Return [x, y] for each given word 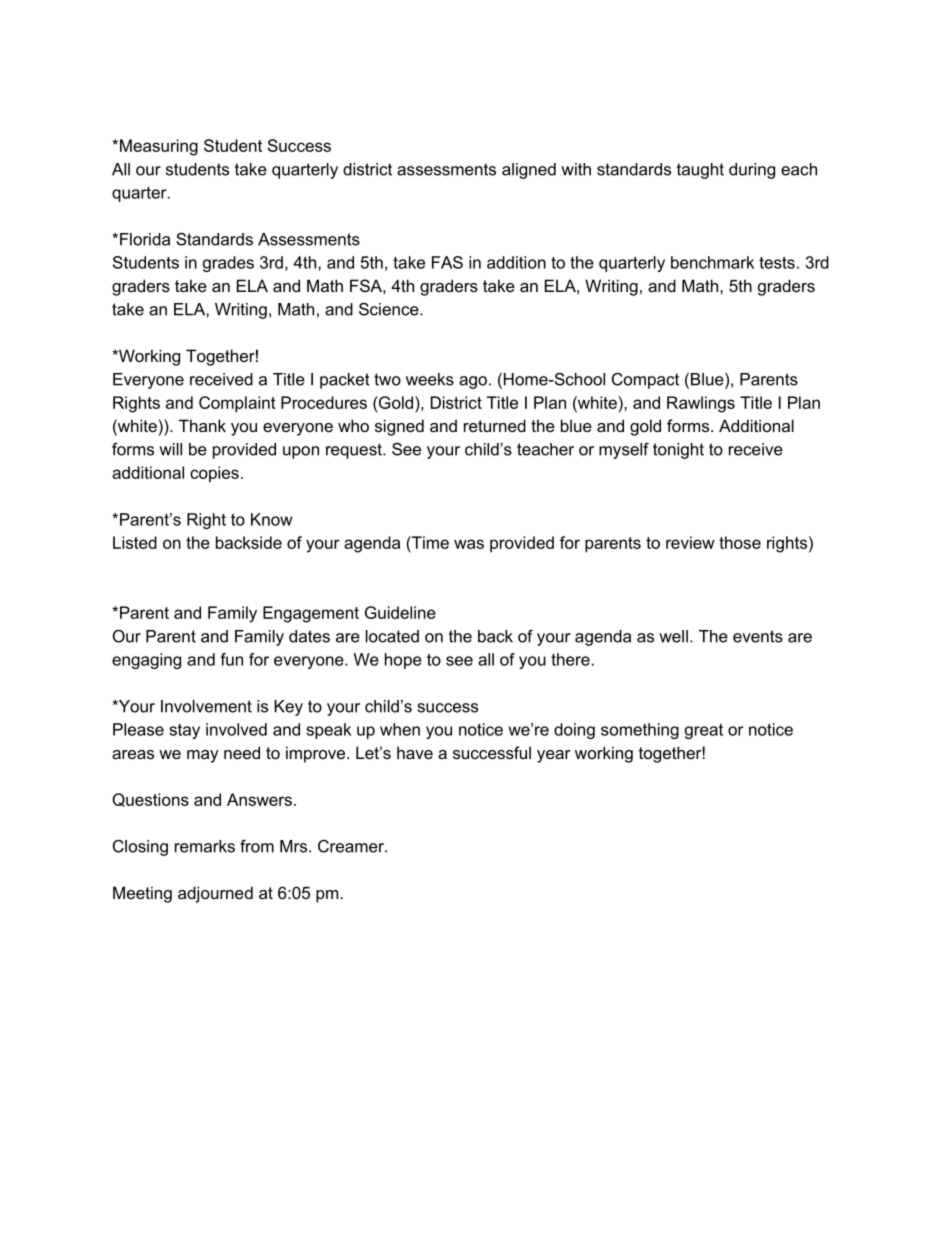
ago [473, 382]
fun [231, 659]
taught [700, 171]
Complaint [237, 404]
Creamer [352, 846]
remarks [205, 846]
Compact [645, 381]
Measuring [157, 147]
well [673, 636]
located [392, 636]
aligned [529, 171]
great [704, 731]
